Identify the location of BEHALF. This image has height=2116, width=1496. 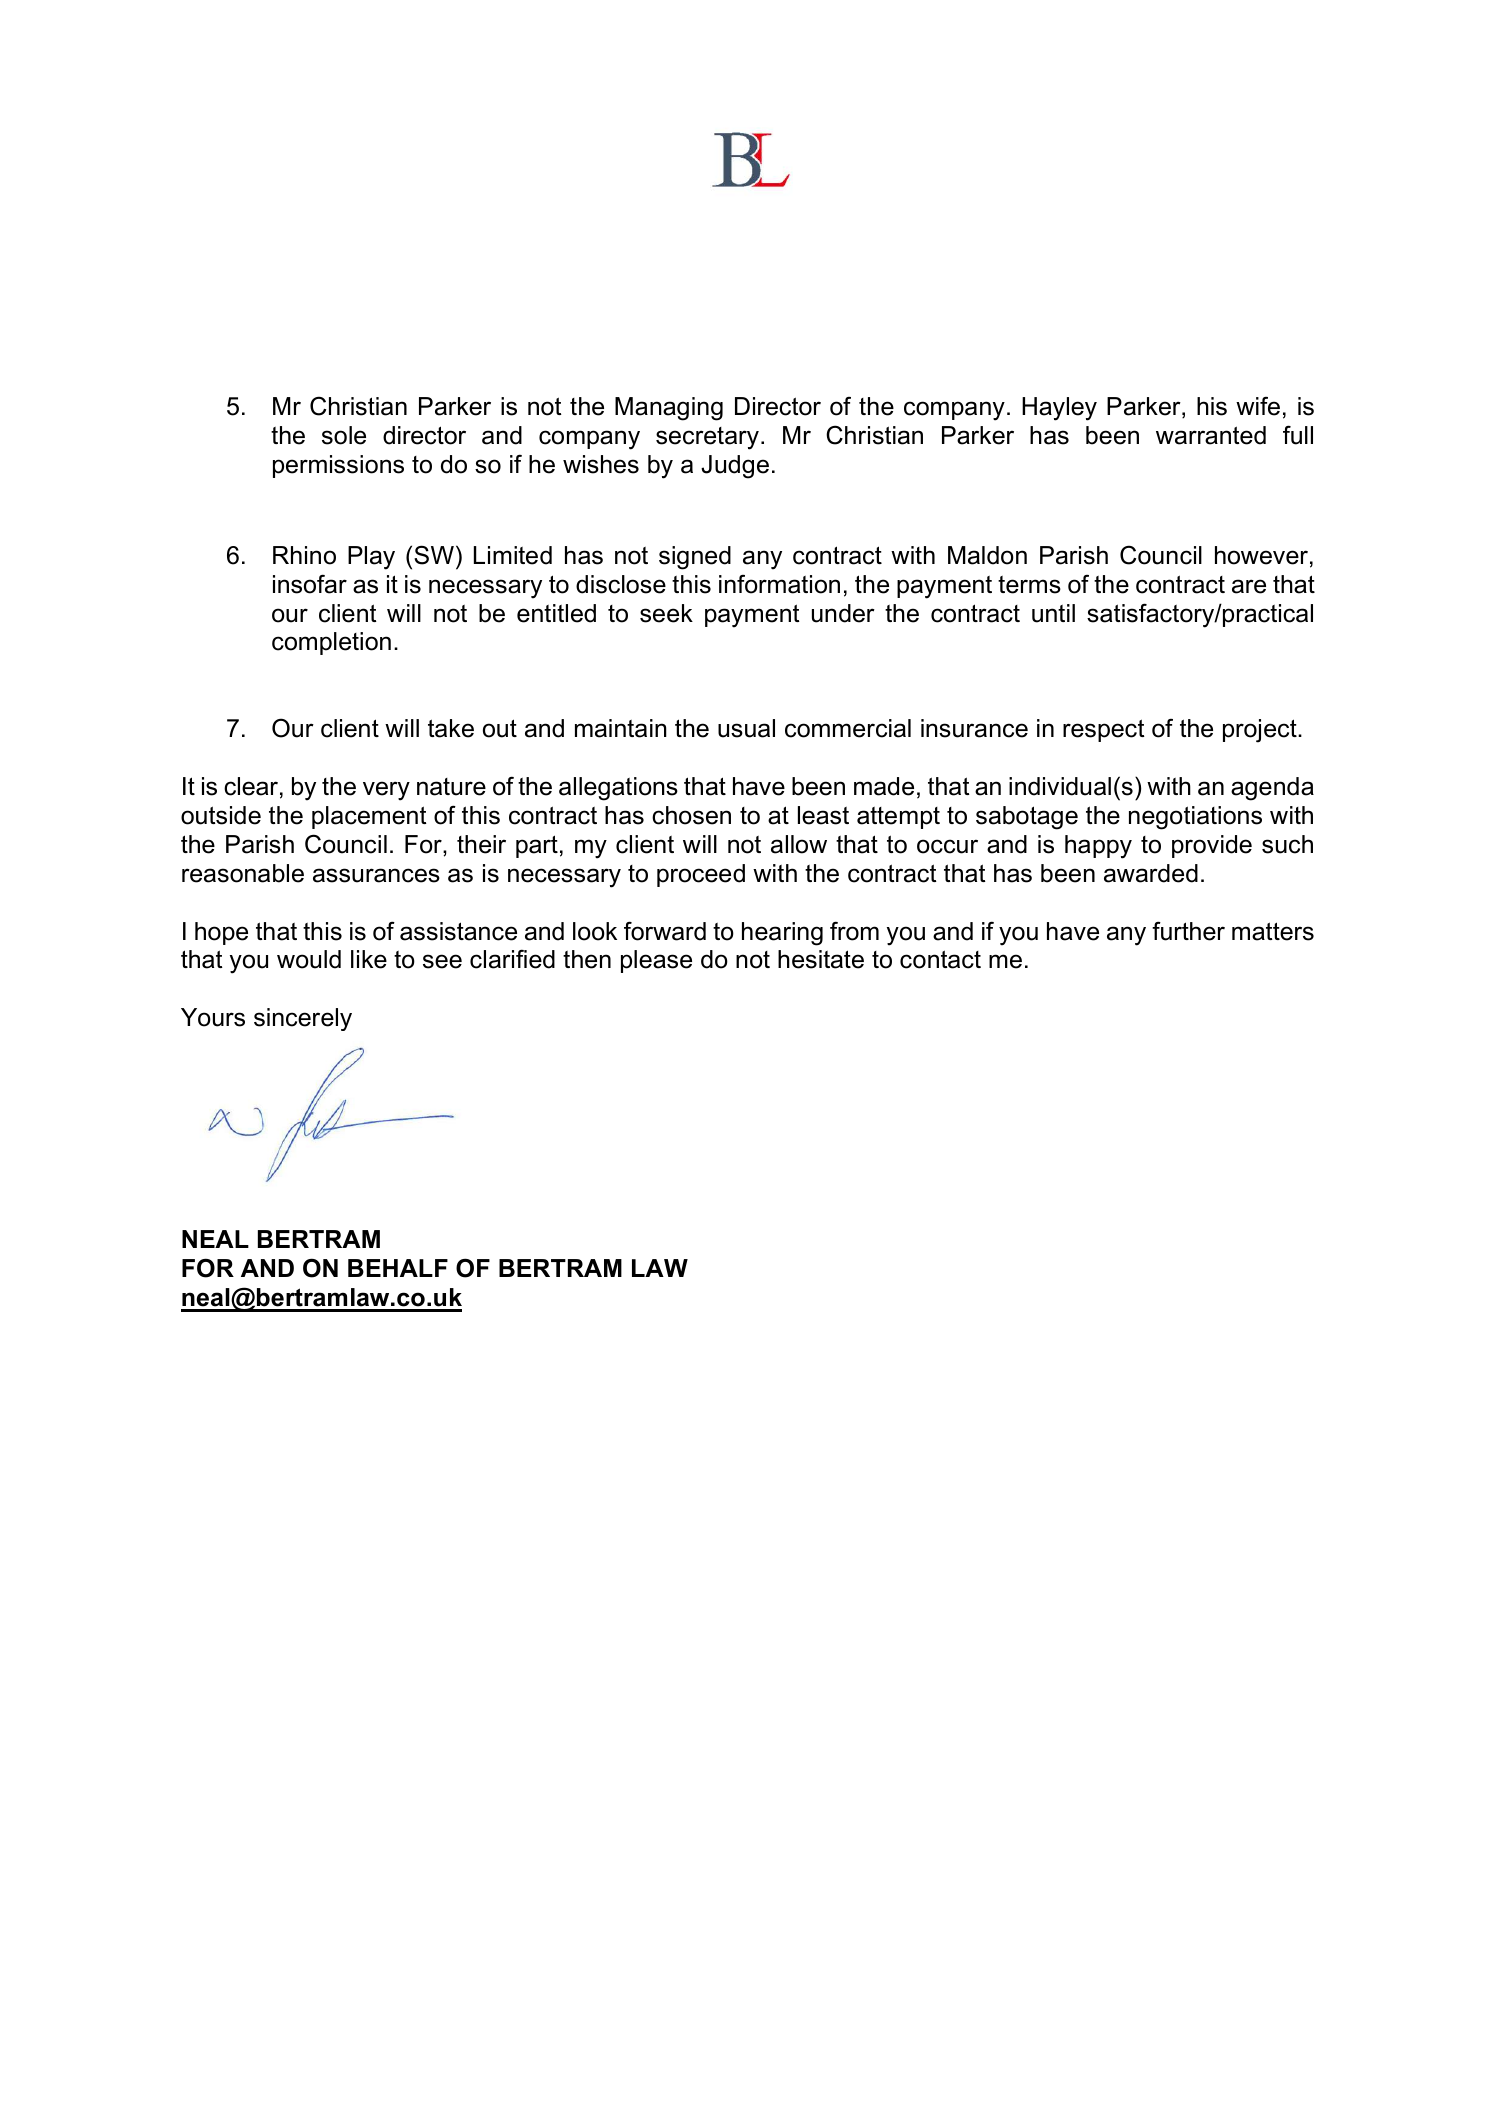
(398, 1268).
